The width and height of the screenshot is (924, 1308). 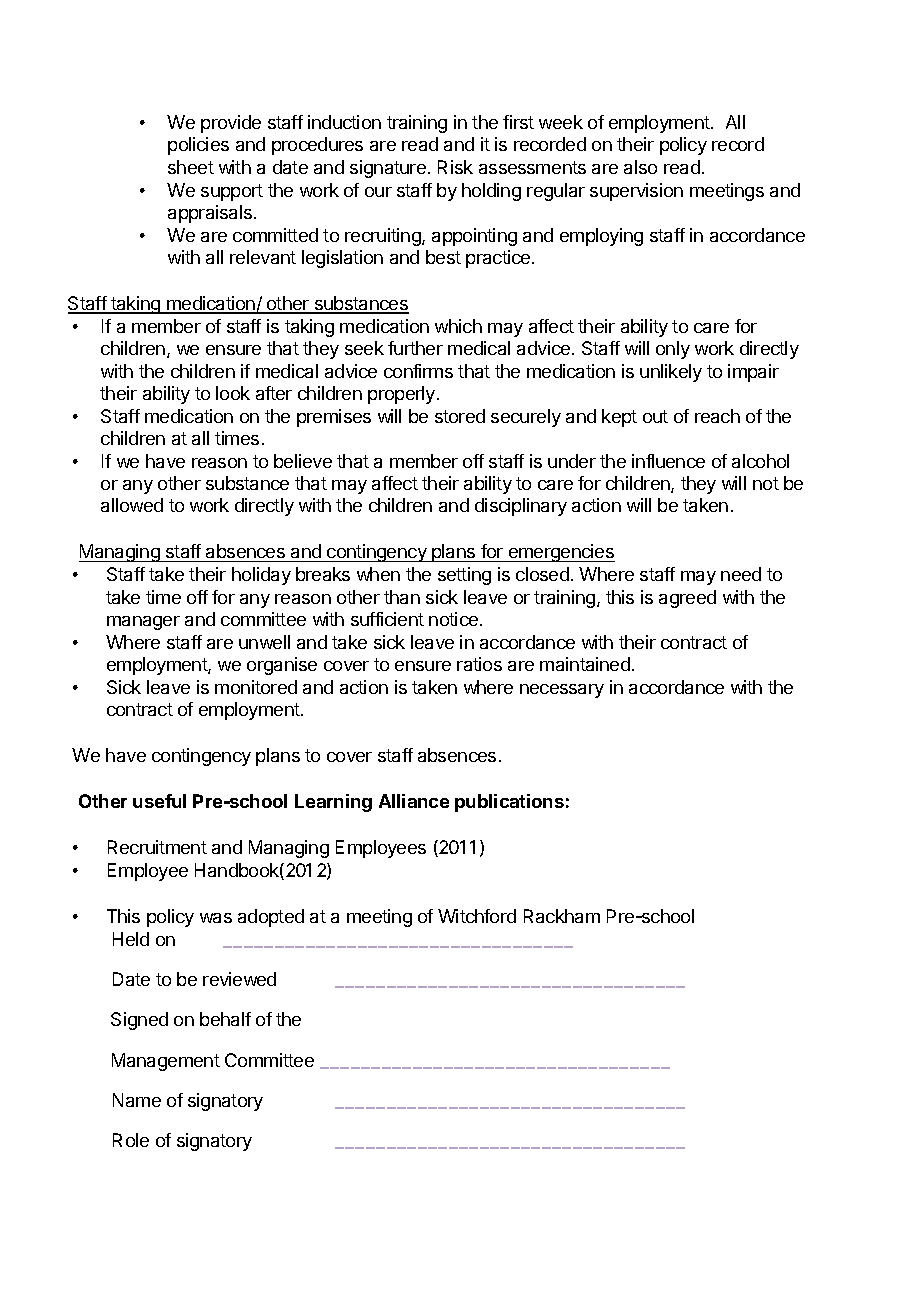 What do you see at coordinates (198, 146) in the screenshot?
I see `policies` at bounding box center [198, 146].
